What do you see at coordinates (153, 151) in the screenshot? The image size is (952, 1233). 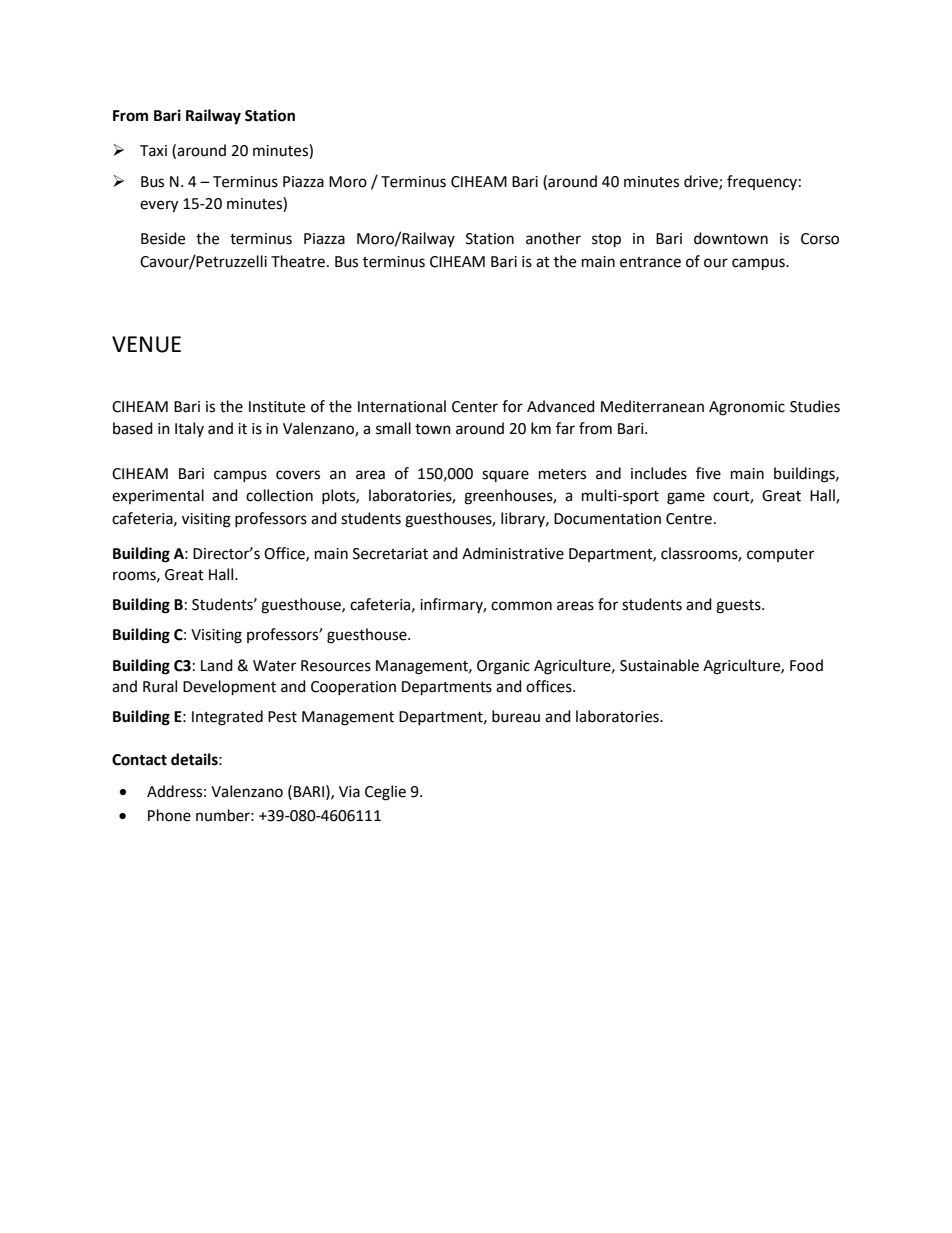 I see `Taxi` at bounding box center [153, 151].
